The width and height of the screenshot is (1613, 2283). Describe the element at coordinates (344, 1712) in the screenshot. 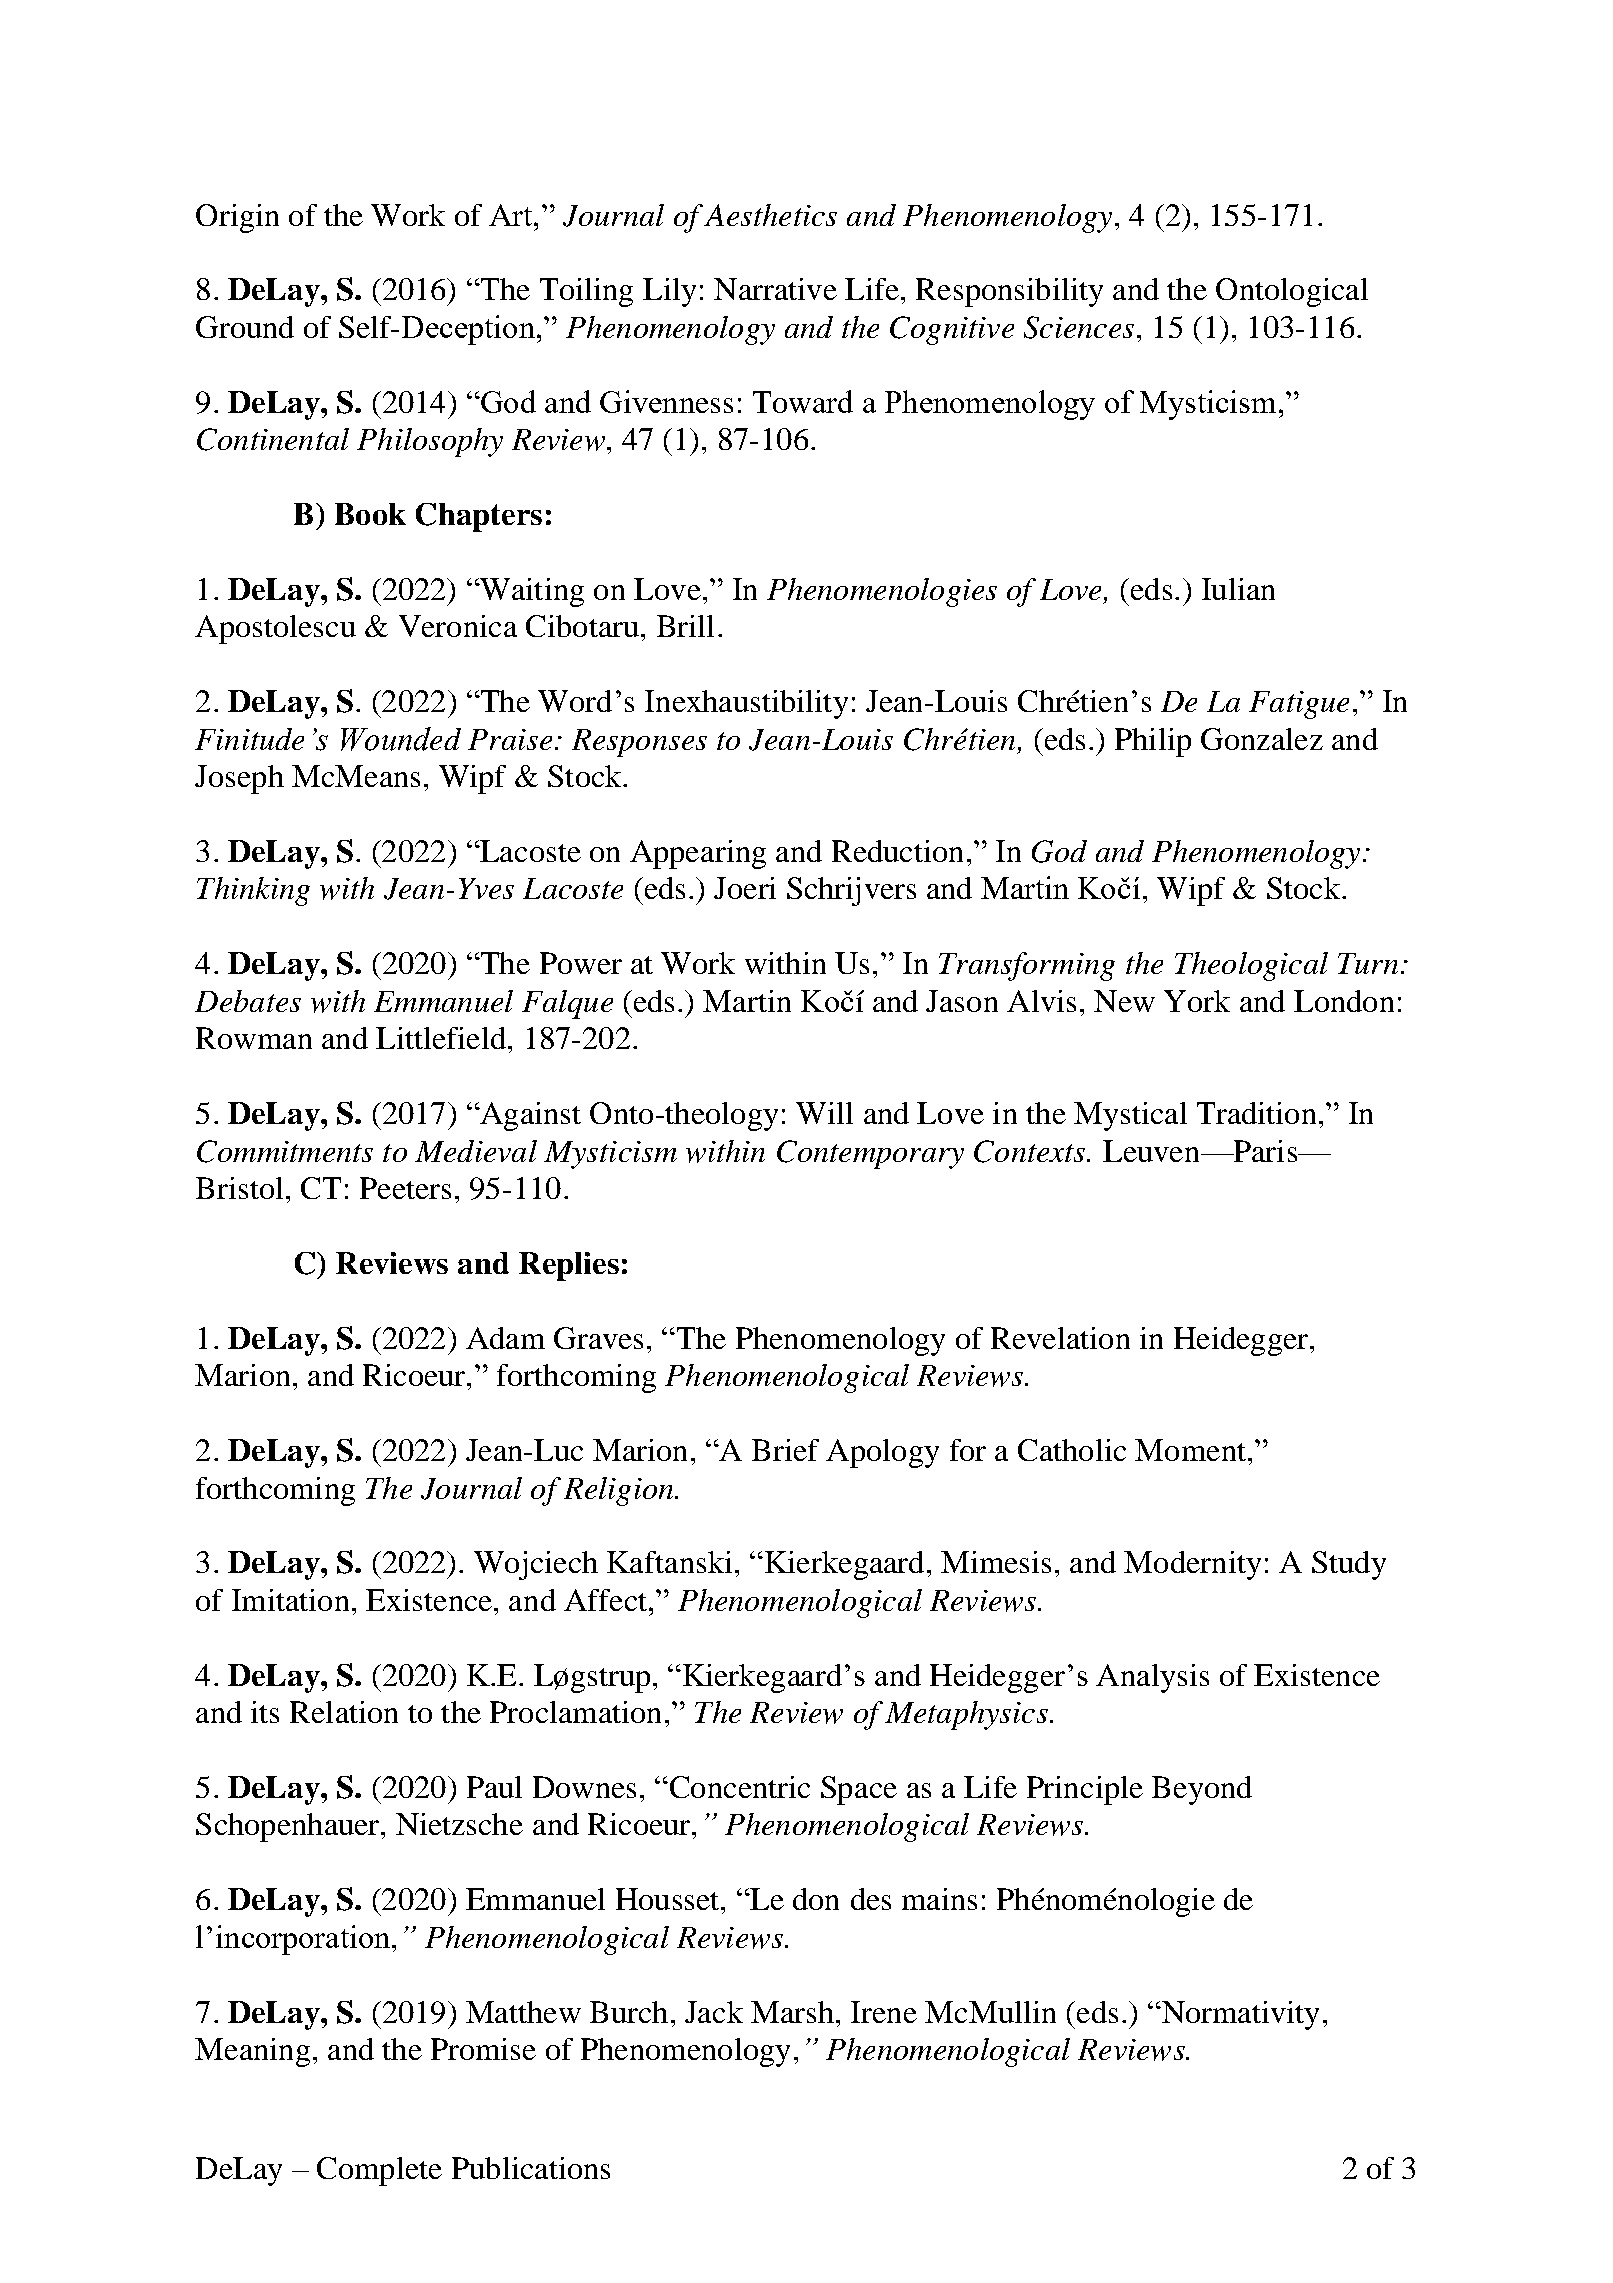

I see `Relation` at that location.
